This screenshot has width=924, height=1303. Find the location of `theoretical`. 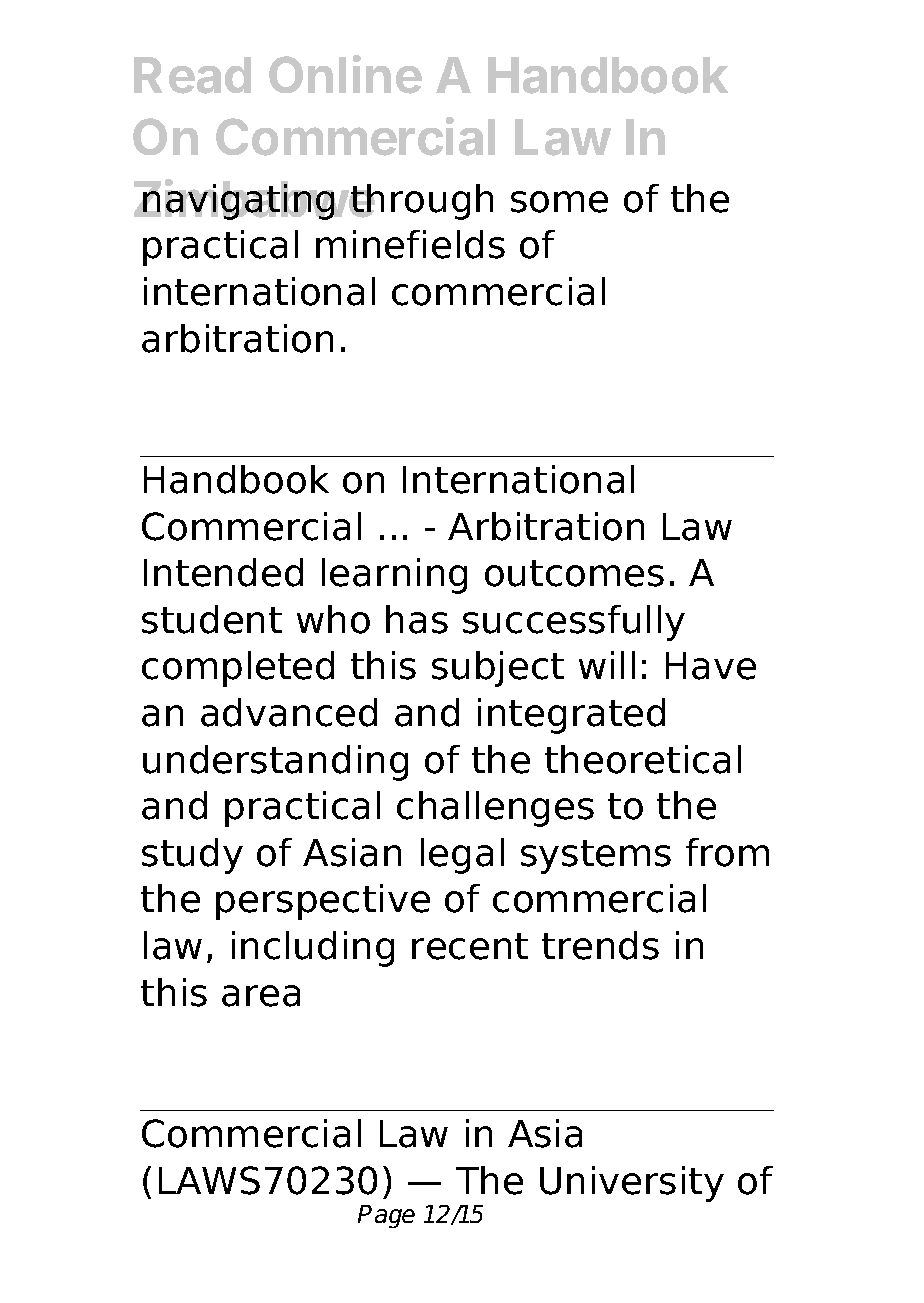

theoretical is located at coordinates (643, 759).
